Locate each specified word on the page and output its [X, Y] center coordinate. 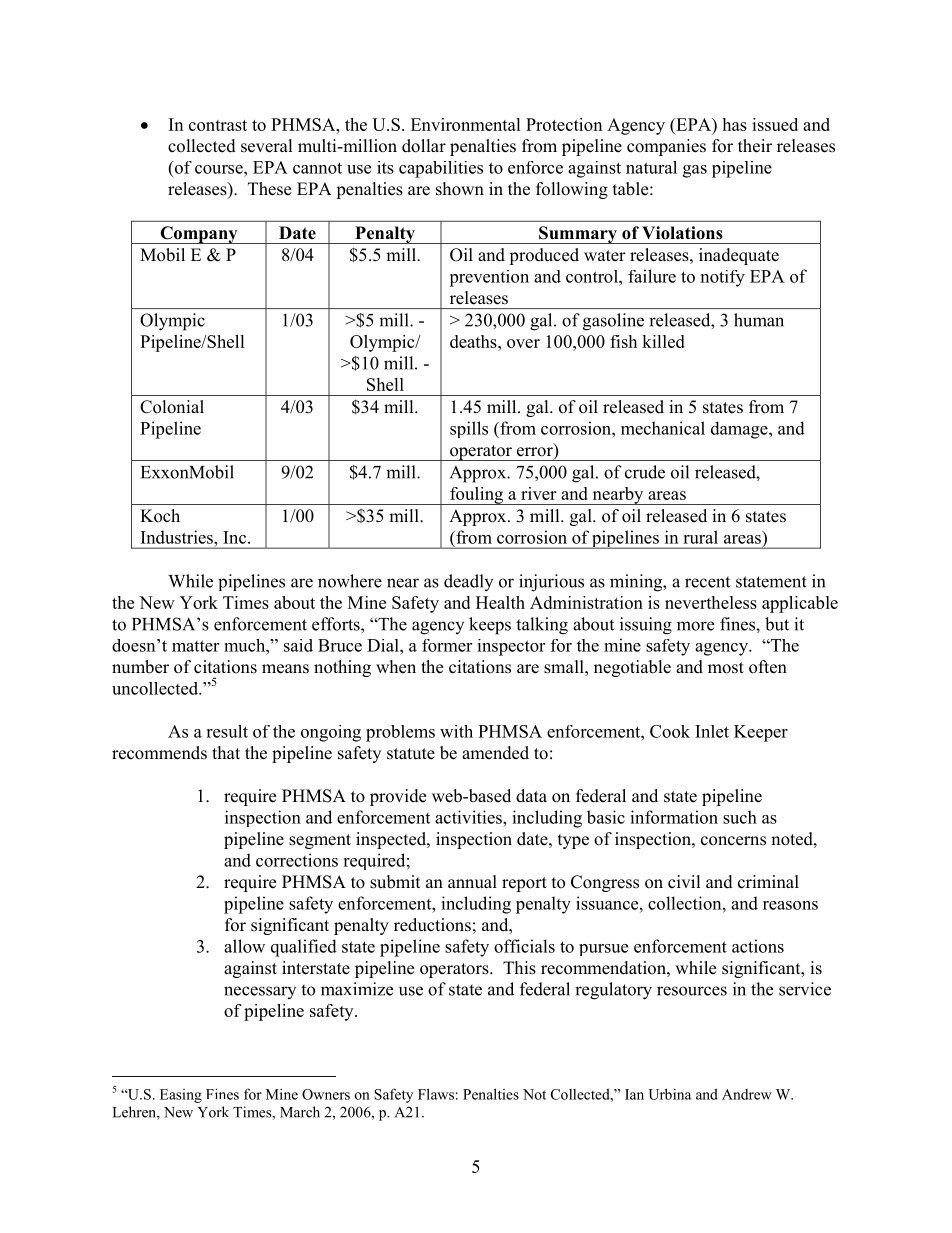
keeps [490, 626]
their [755, 146]
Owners [326, 1094]
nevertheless [711, 602]
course [220, 169]
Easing [181, 1096]
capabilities [441, 169]
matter [195, 646]
